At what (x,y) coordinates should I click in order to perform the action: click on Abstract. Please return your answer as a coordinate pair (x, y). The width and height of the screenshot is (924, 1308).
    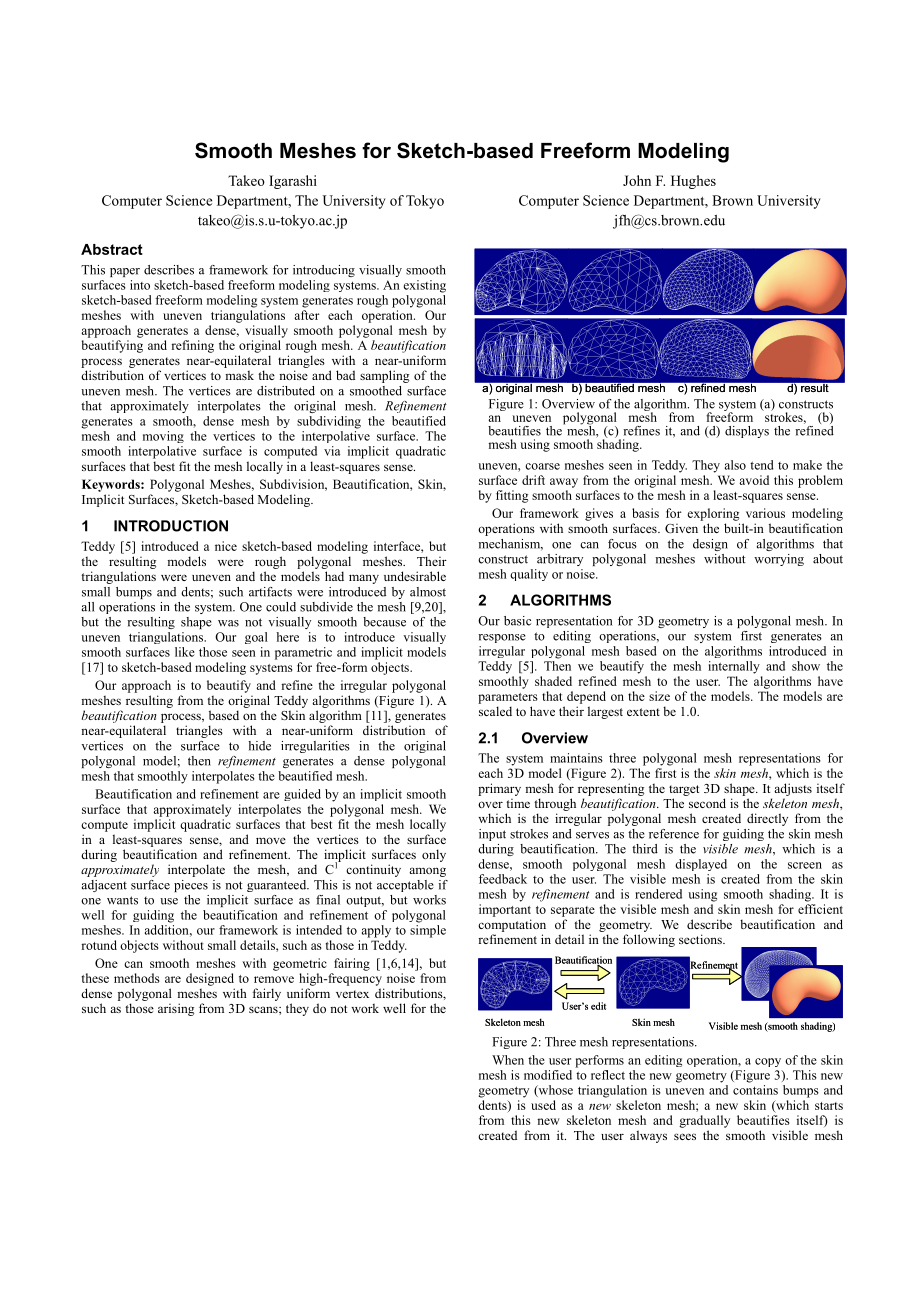
    Looking at the image, I should click on (112, 249).
